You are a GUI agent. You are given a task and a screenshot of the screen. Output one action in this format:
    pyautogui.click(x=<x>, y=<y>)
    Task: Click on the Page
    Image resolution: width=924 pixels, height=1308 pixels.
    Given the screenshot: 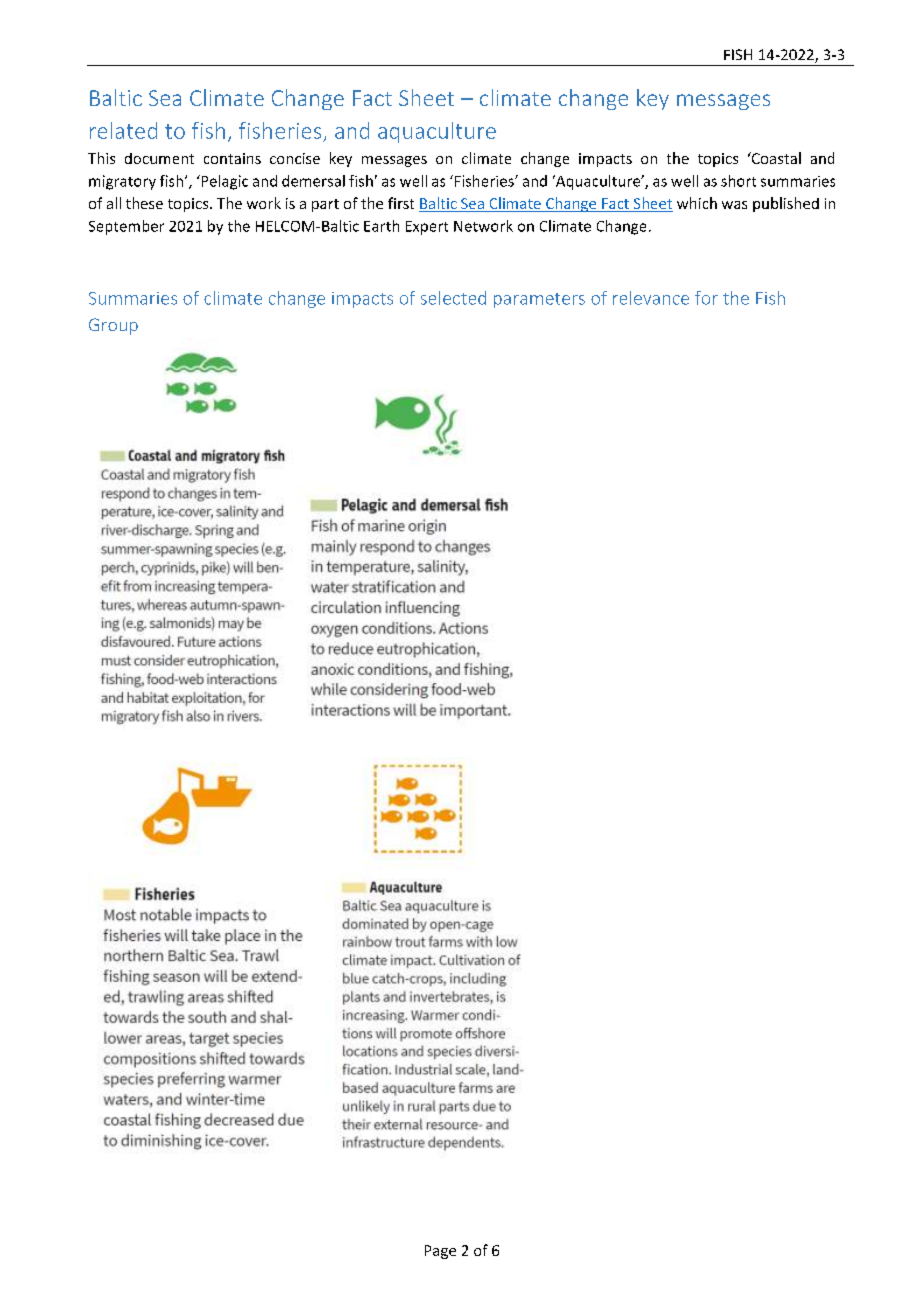 What is the action you would take?
    pyautogui.click(x=440, y=1252)
